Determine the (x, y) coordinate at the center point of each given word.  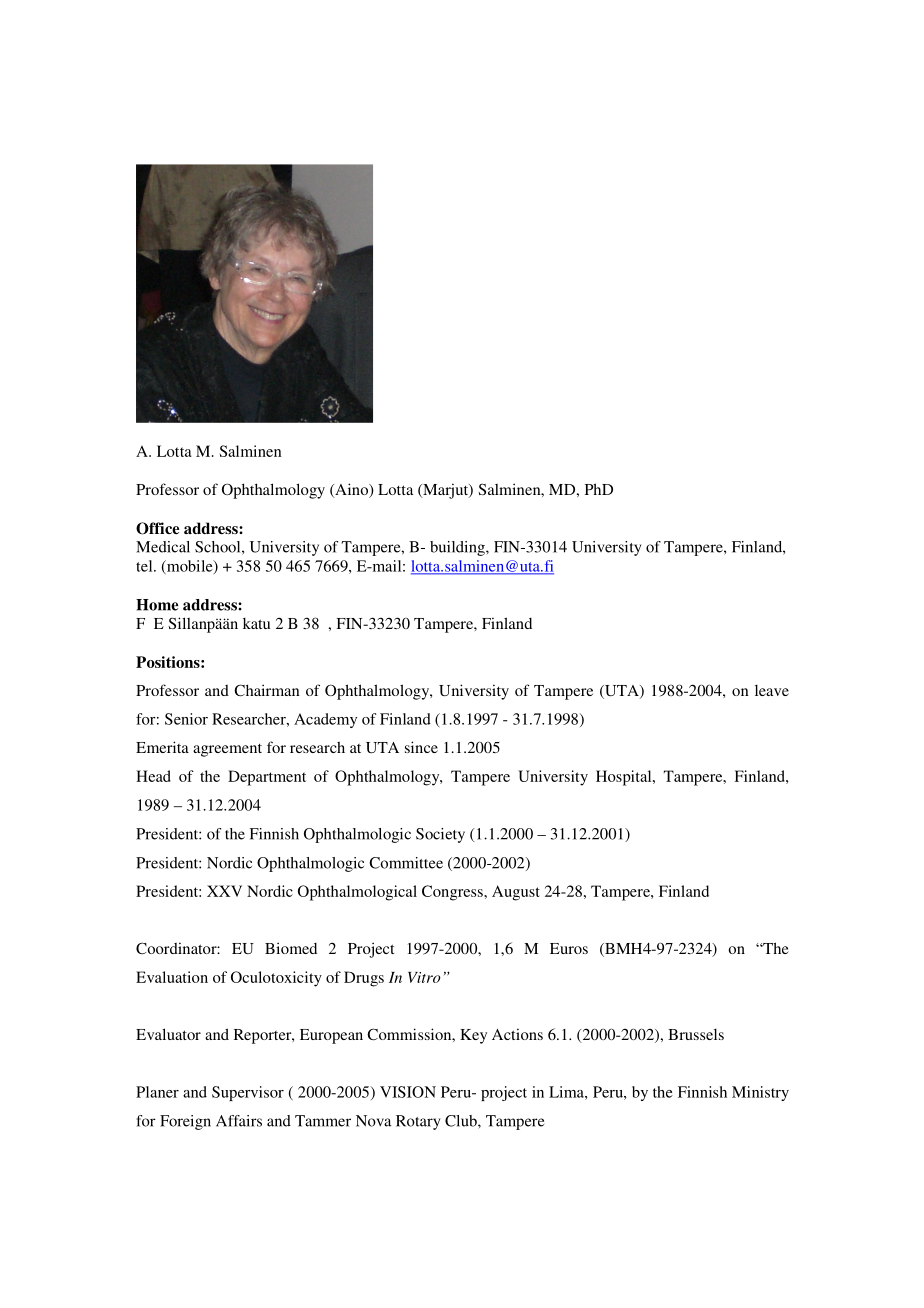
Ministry (760, 1093)
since (421, 747)
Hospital (625, 778)
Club (462, 1121)
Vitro (424, 977)
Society (440, 835)
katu (256, 623)
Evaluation (172, 977)
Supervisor (248, 1093)
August (516, 893)
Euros (569, 948)
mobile (190, 567)
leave (772, 690)
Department (267, 778)
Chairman (267, 690)
